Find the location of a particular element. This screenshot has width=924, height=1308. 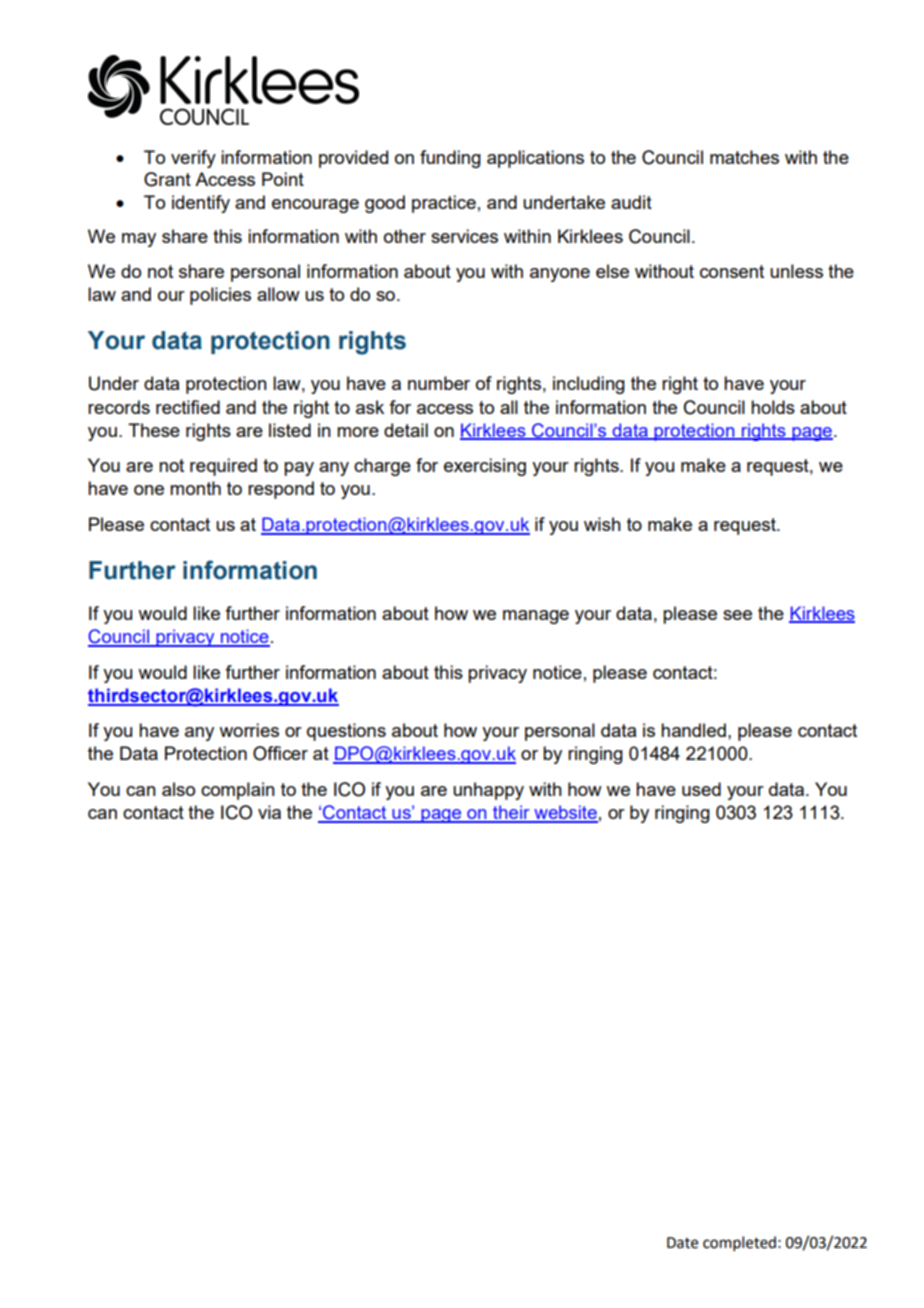

practice is located at coordinates (444, 204).
